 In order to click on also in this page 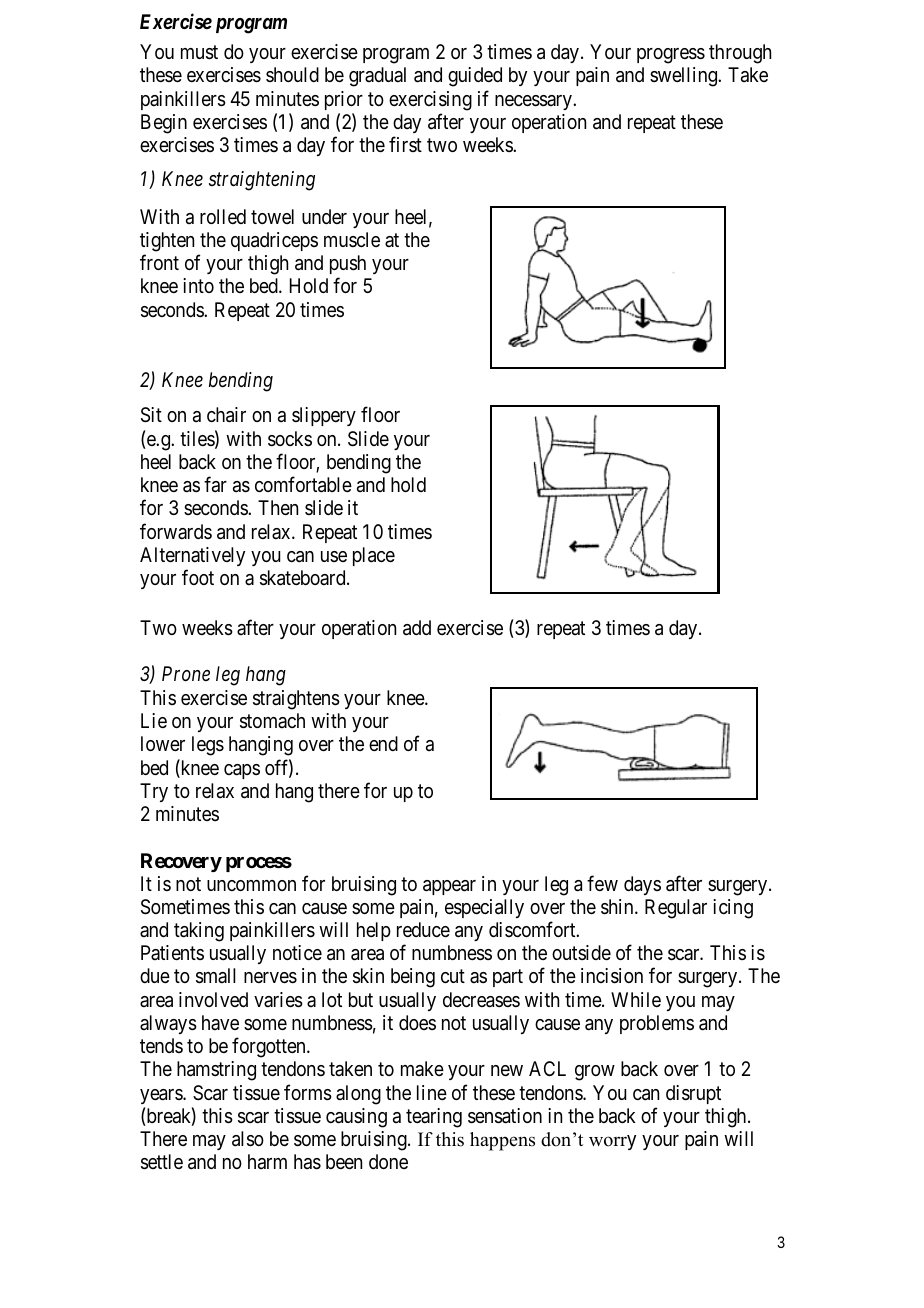, I will do `click(248, 1139)`.
